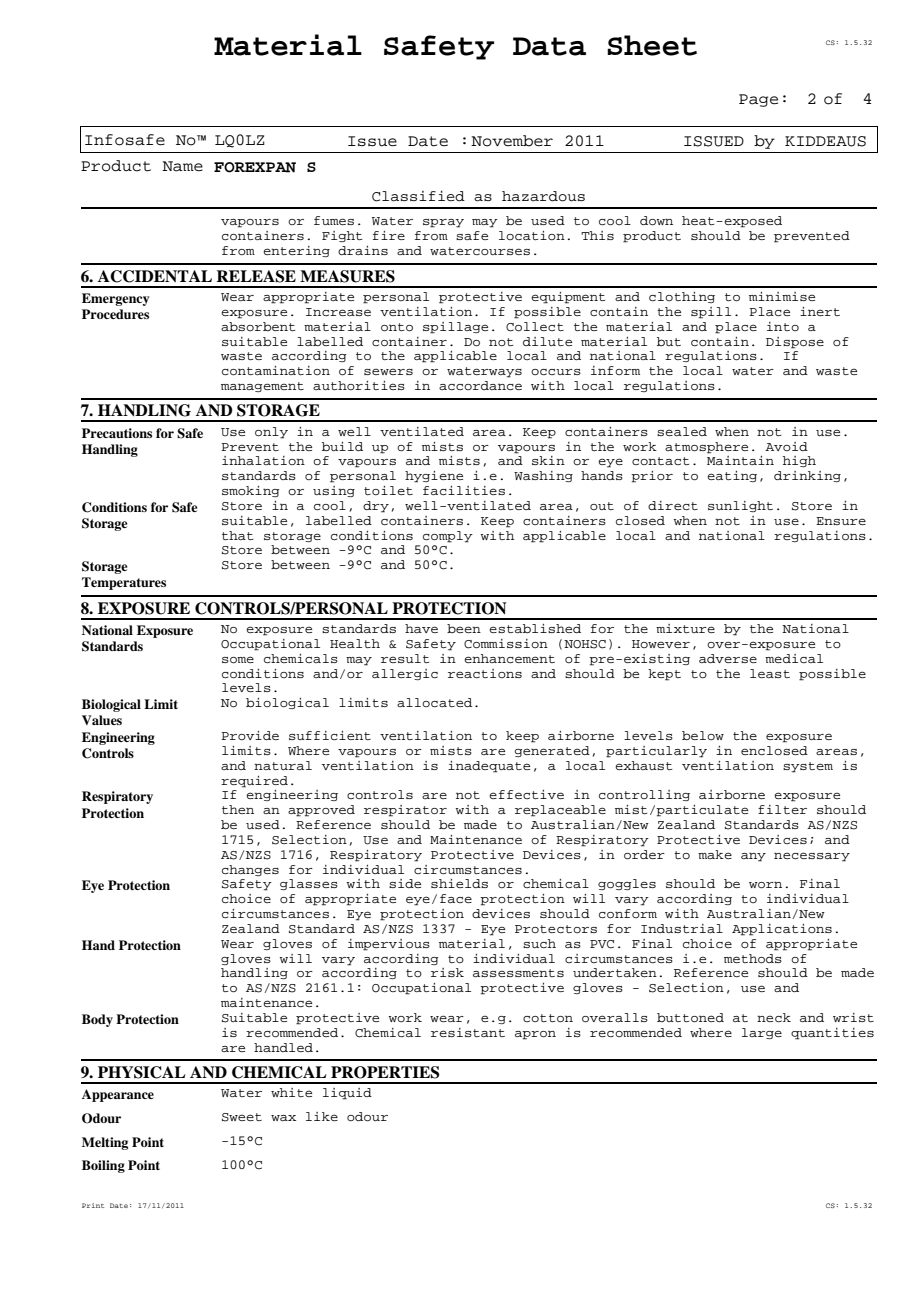  What do you see at coordinates (740, 506) in the screenshot?
I see `sunlight` at bounding box center [740, 506].
